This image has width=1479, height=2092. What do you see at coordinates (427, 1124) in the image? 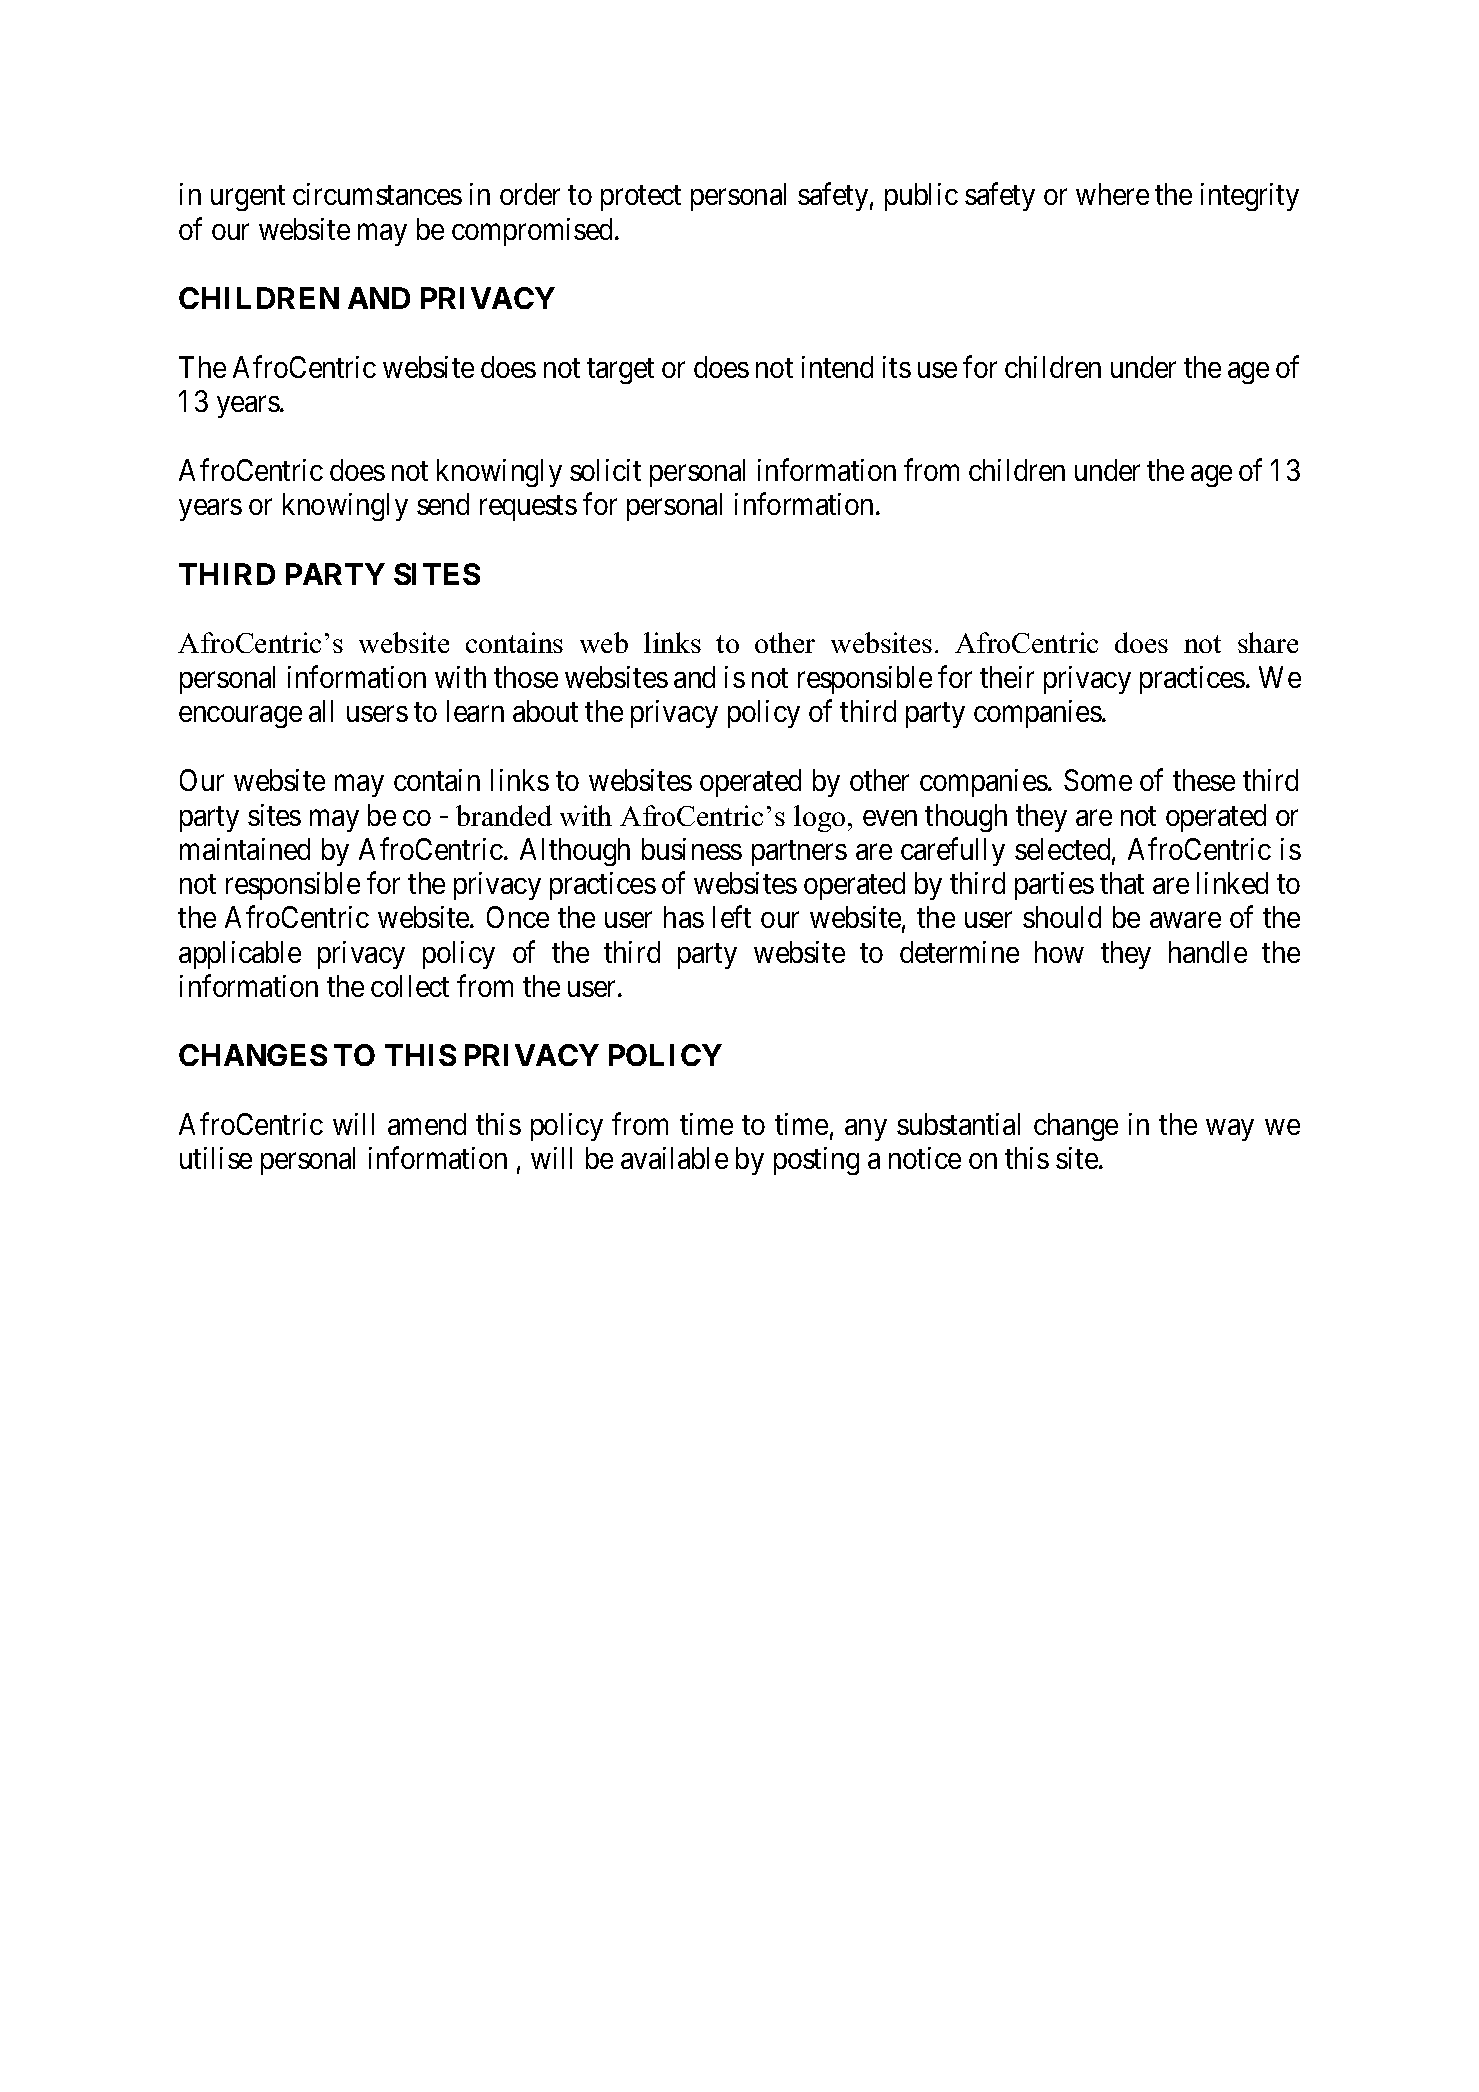
I see `amend` at bounding box center [427, 1124].
